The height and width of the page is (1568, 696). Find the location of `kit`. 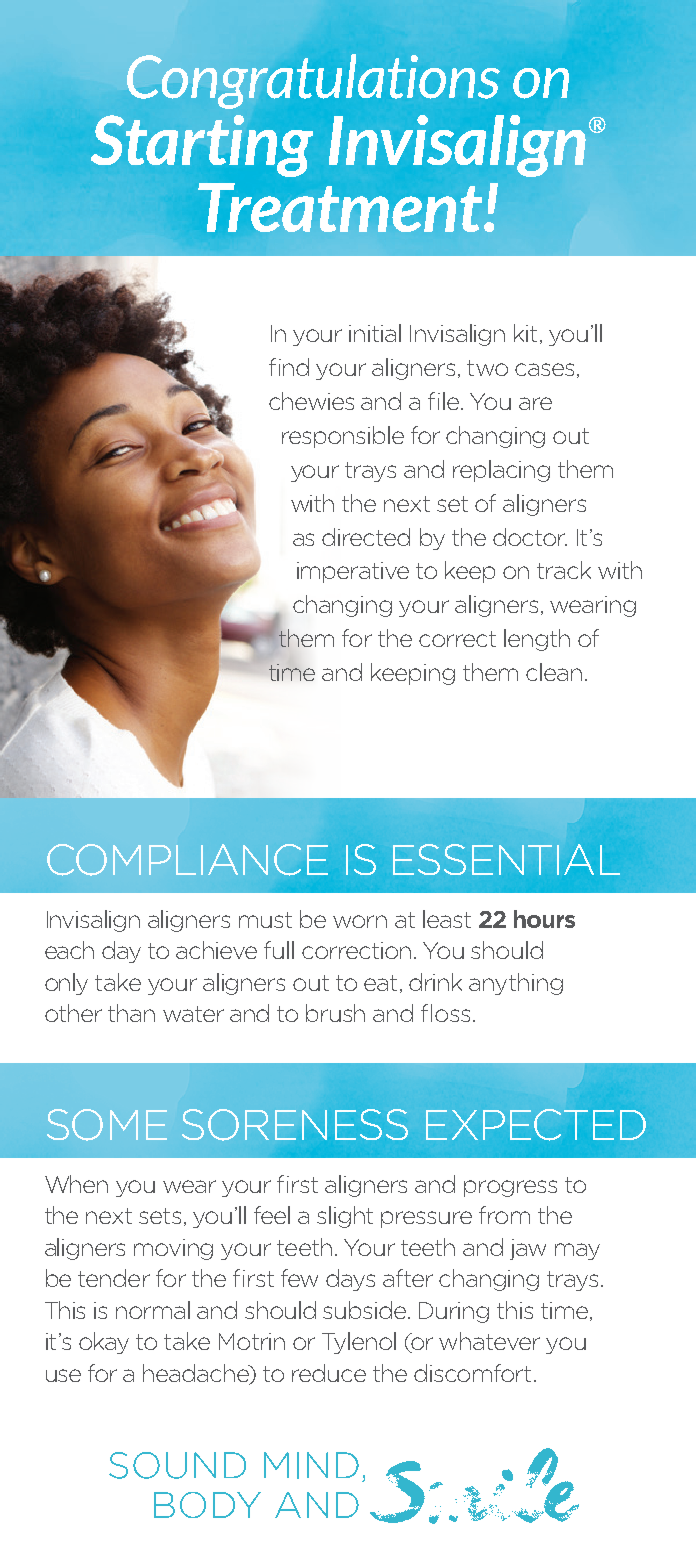

kit is located at coordinates (525, 333).
